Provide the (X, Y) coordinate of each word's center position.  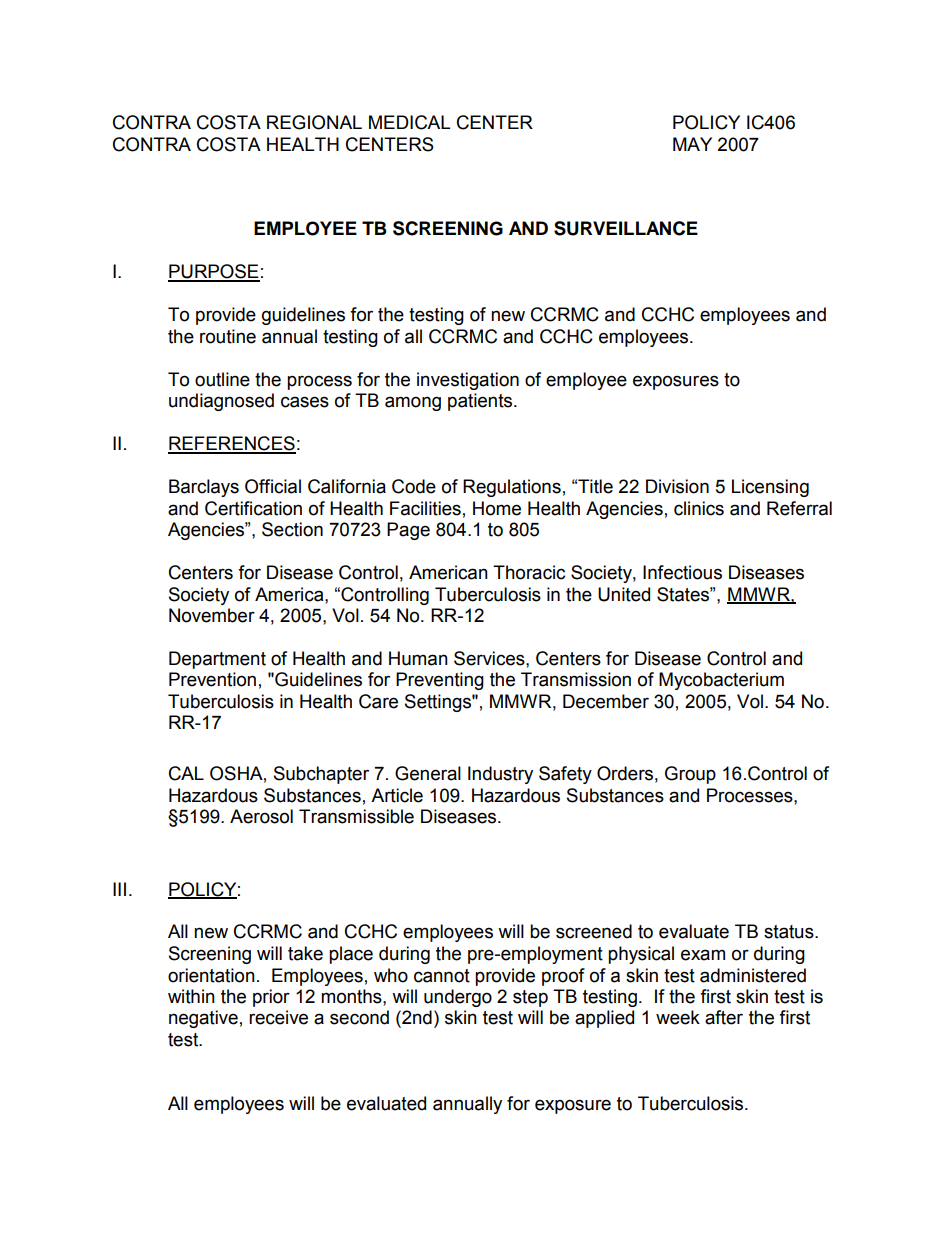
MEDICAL (409, 122)
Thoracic (529, 572)
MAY (692, 144)
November (212, 615)
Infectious (682, 572)
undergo (458, 998)
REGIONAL (314, 122)
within (191, 996)
